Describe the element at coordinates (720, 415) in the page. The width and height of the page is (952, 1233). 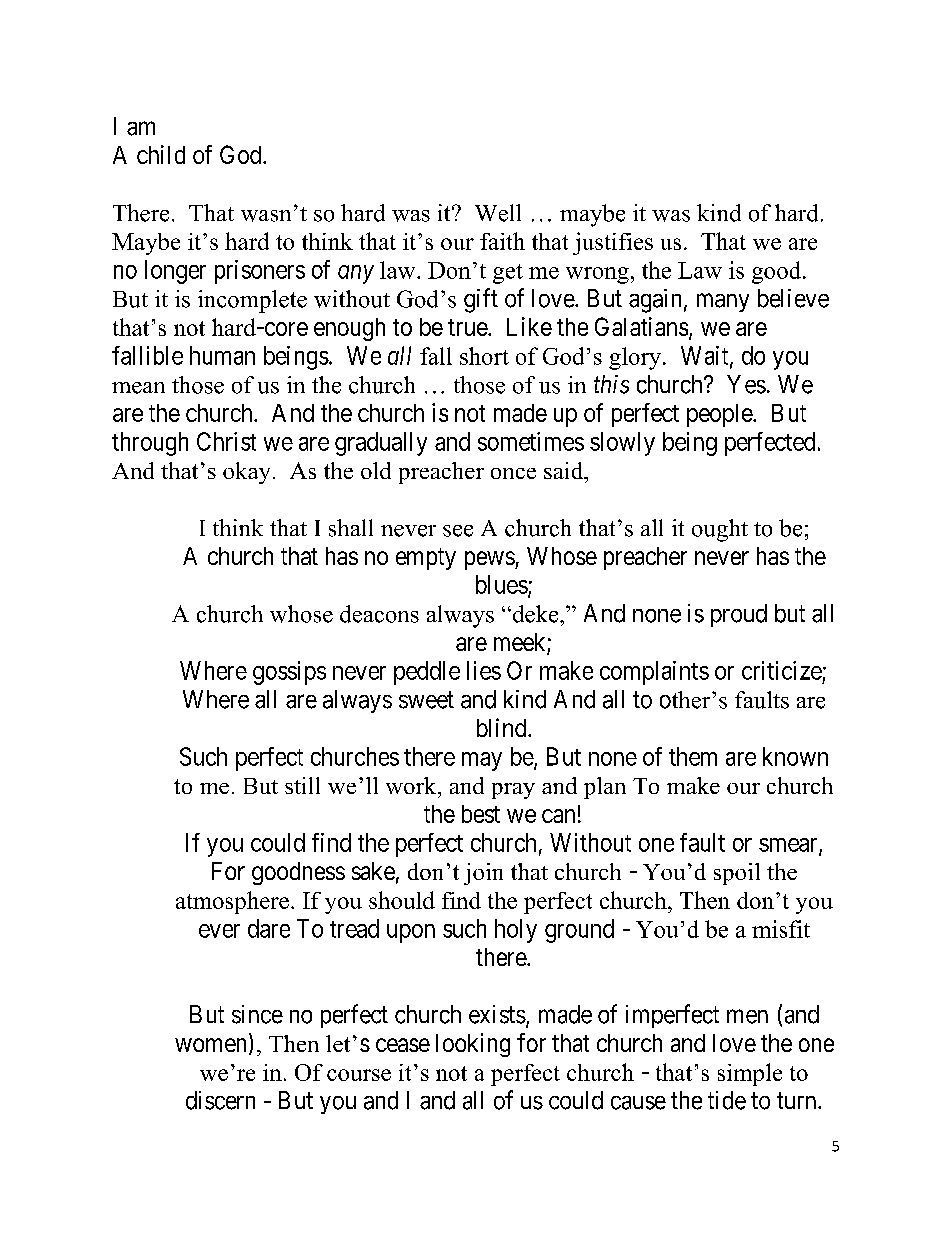
I see `people` at that location.
